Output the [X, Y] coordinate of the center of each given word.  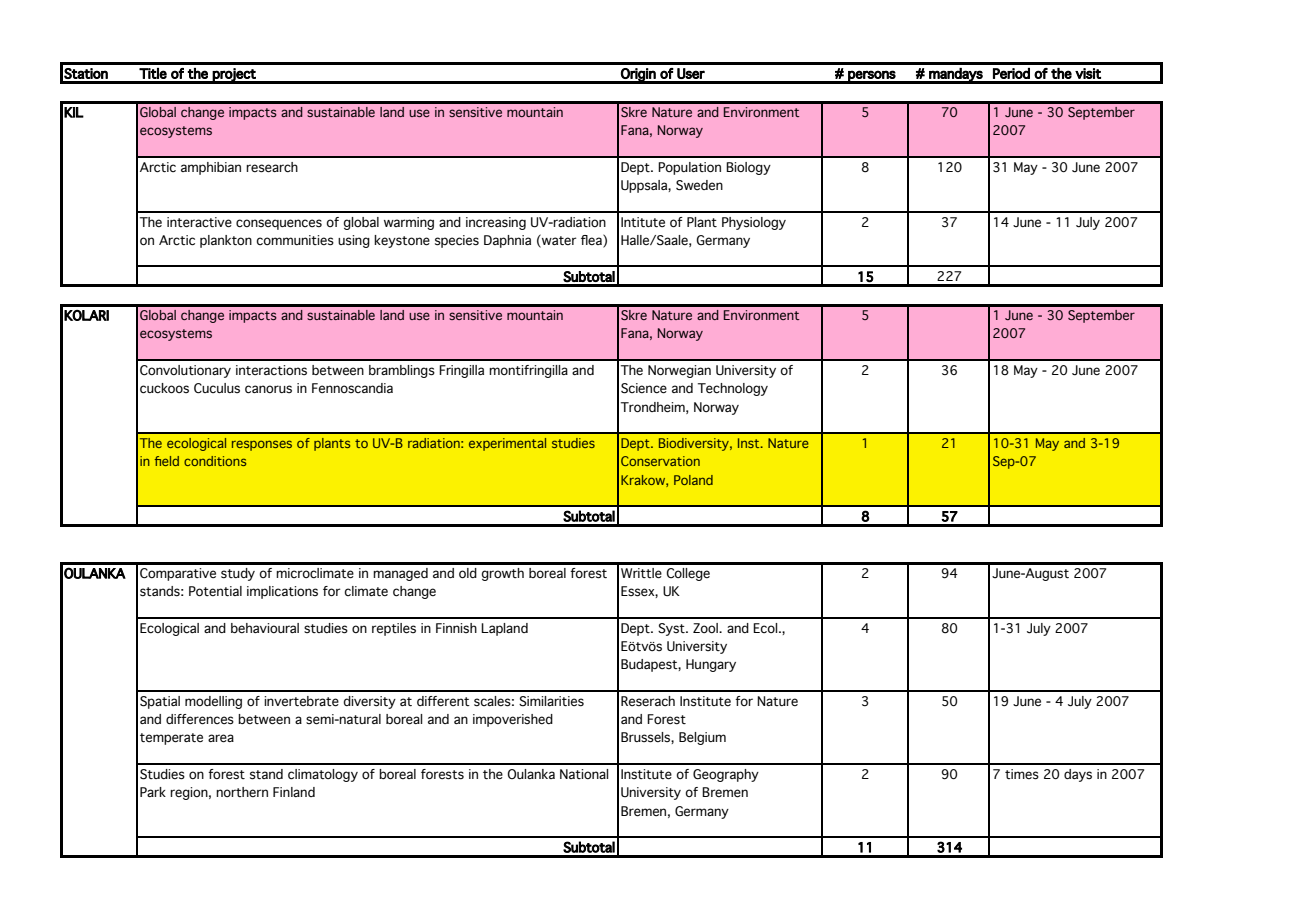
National [584, 774]
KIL [74, 112]
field [167, 461]
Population [689, 168]
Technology [733, 389]
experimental [507, 444]
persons [872, 76]
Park [153, 792]
